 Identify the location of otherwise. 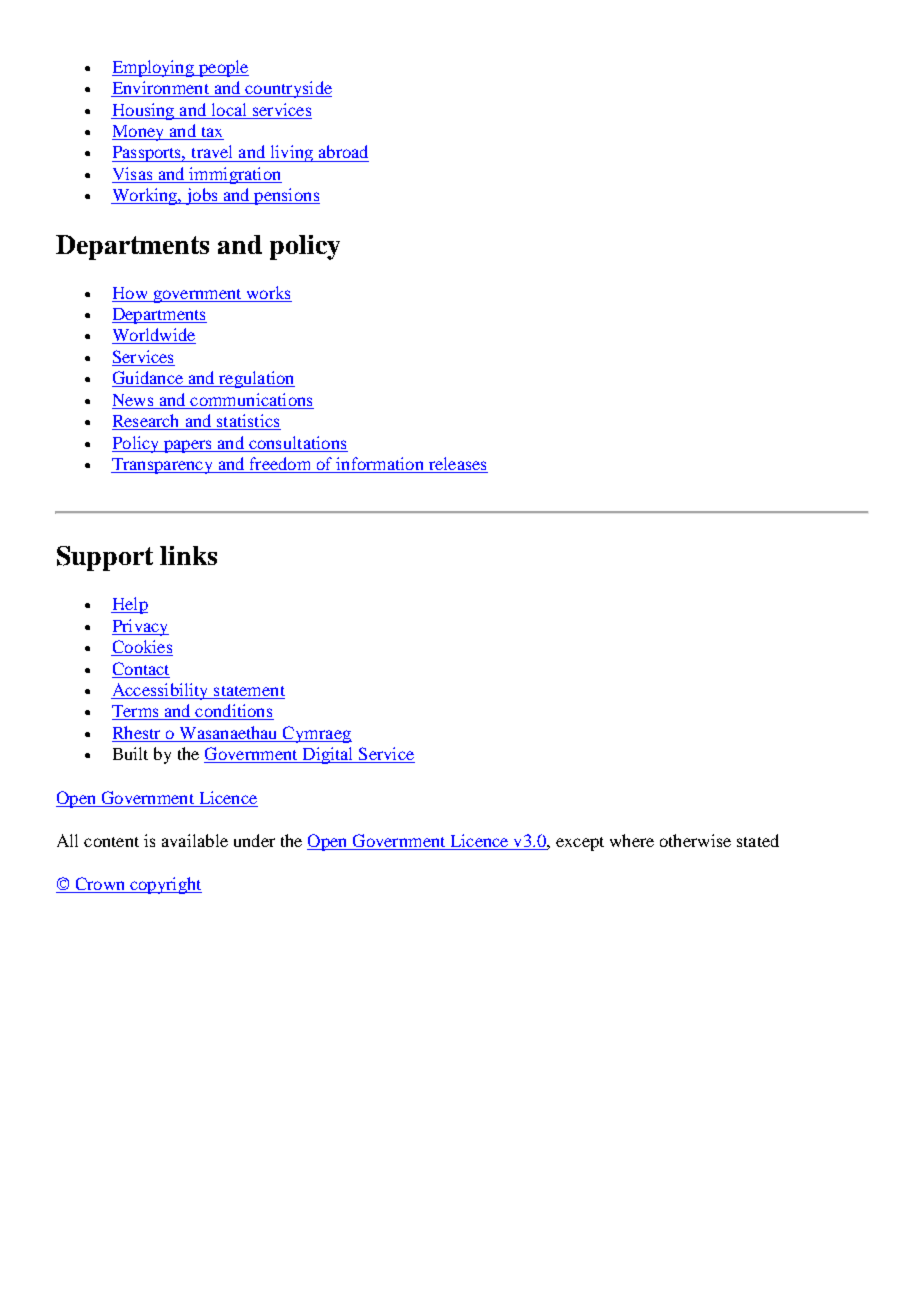
(695, 840).
